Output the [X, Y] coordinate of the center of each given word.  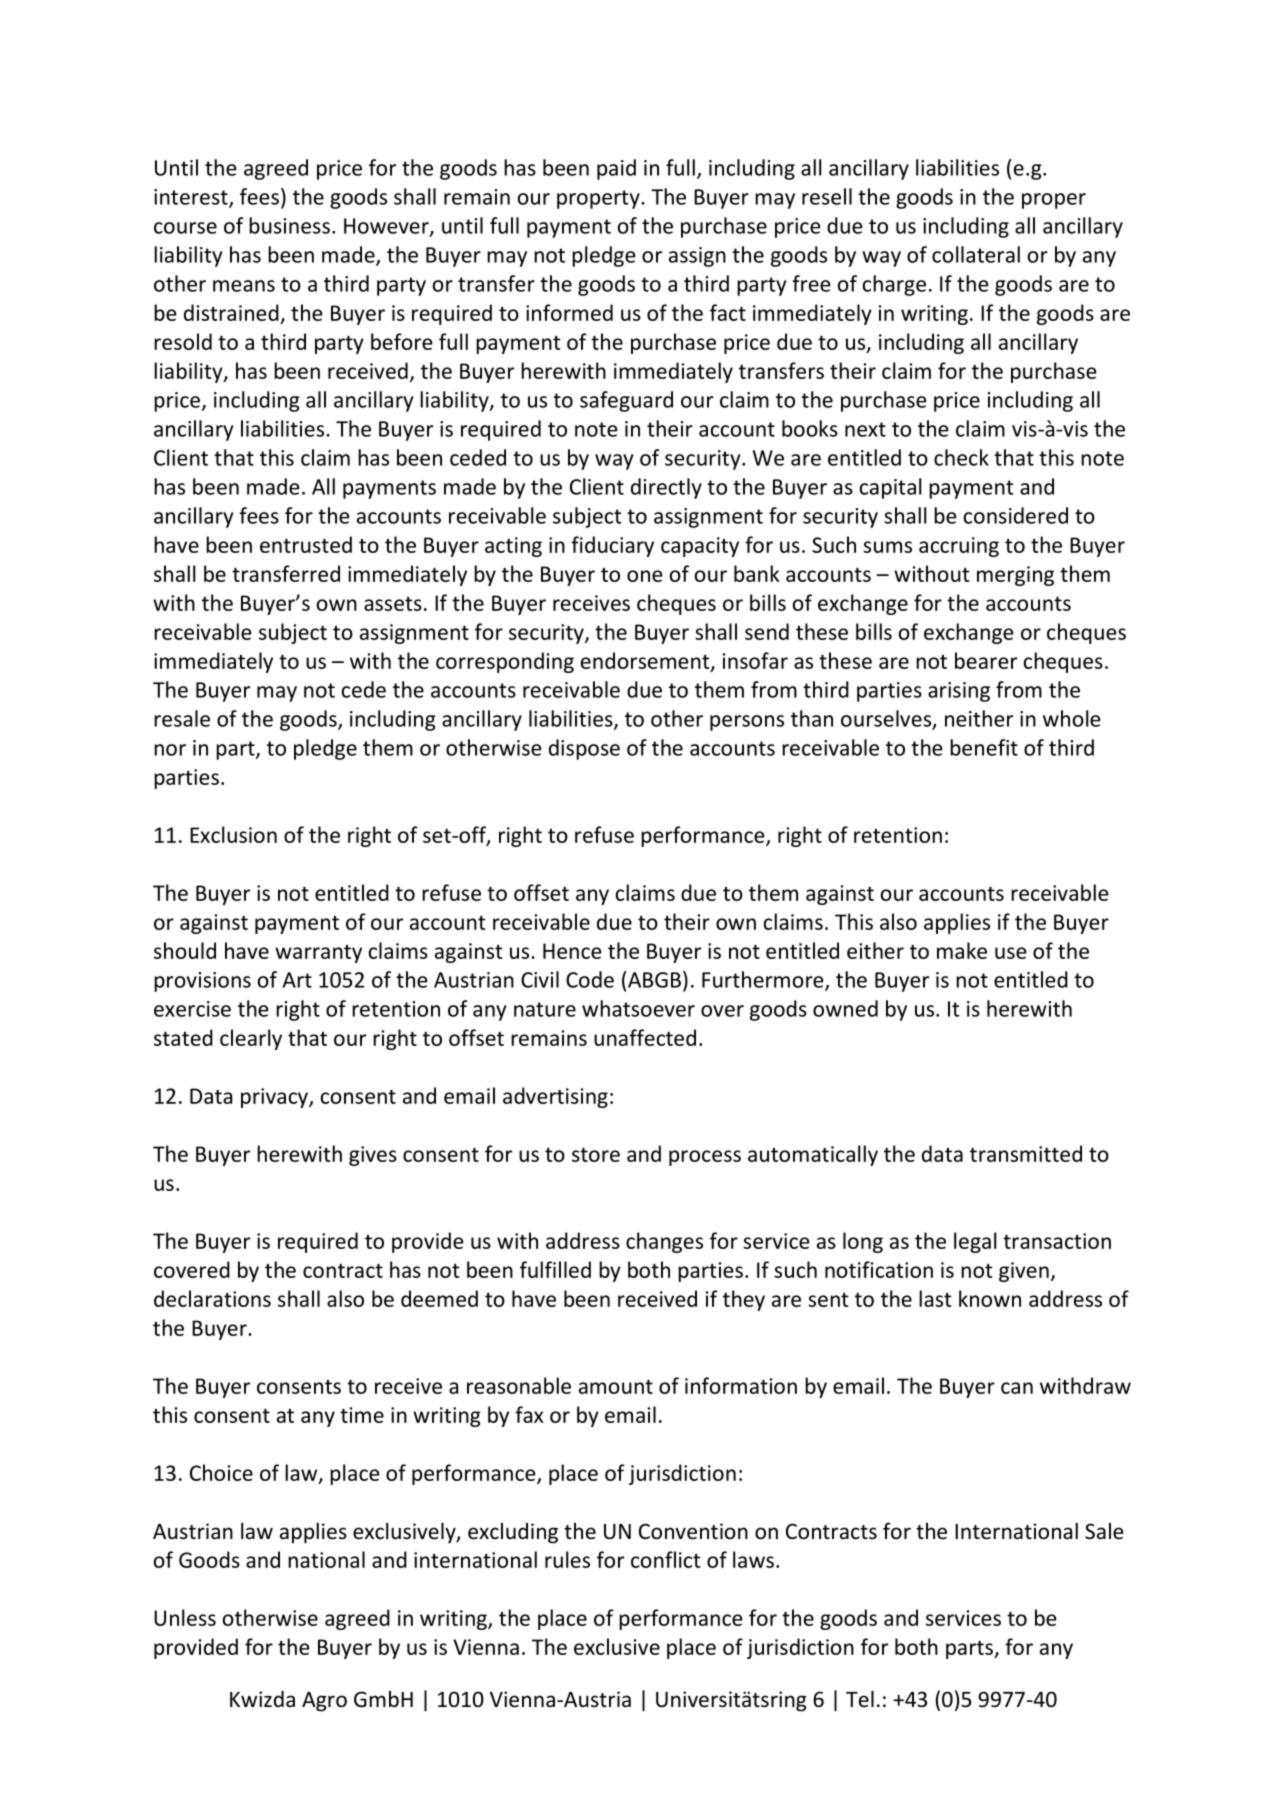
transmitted [1026, 1153]
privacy [275, 1098]
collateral [976, 254]
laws [753, 1559]
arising [959, 692]
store [596, 1155]
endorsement [646, 661]
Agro [324, 1702]
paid [616, 169]
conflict [666, 1559]
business [289, 225]
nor [170, 750]
